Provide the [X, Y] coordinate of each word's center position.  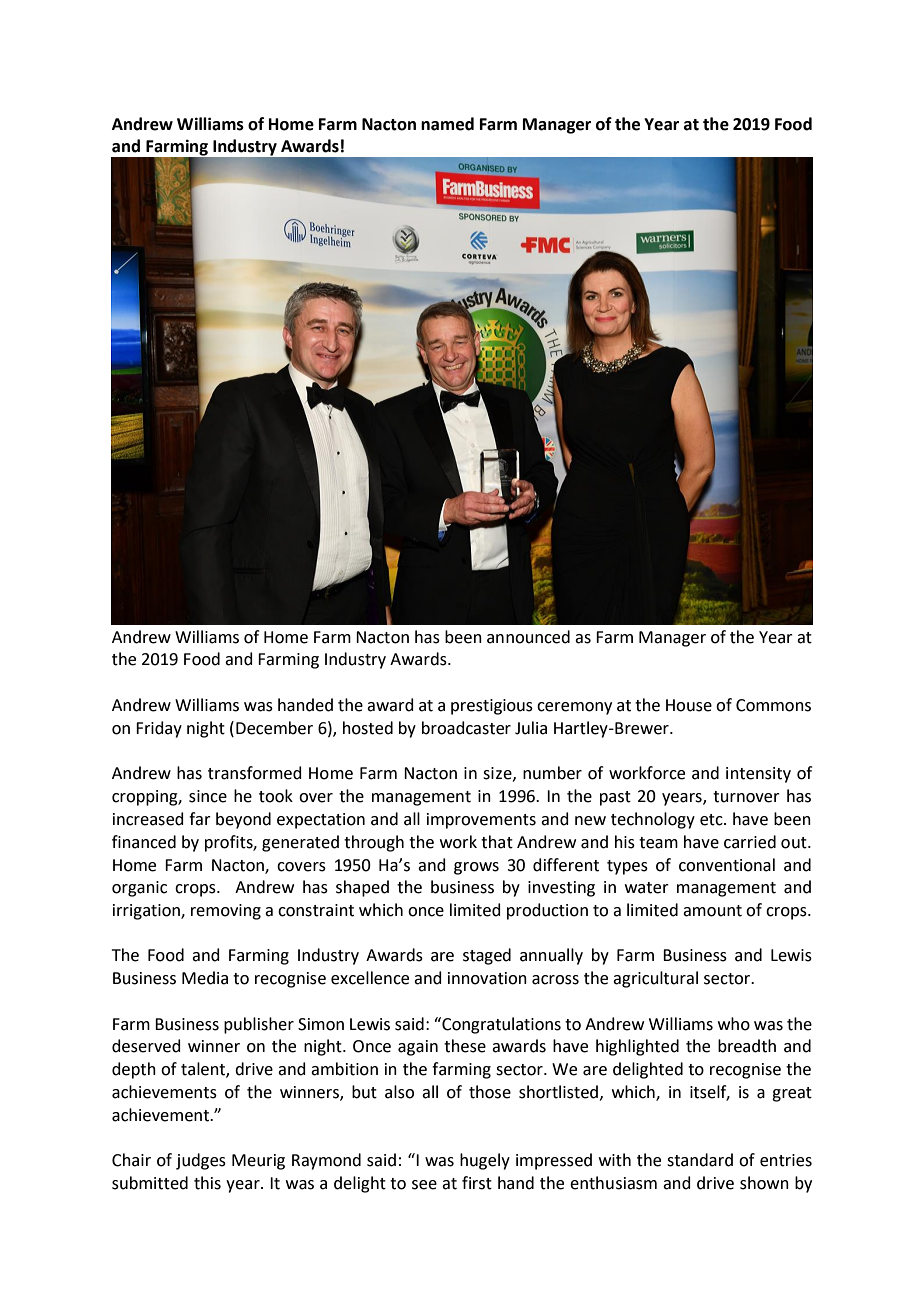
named [447, 124]
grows [476, 868]
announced [528, 637]
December [274, 728]
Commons [773, 705]
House [689, 705]
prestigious [492, 707]
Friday [159, 729]
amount [712, 911]
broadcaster [466, 728]
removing [226, 912]
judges [201, 1161]
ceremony [574, 708]
